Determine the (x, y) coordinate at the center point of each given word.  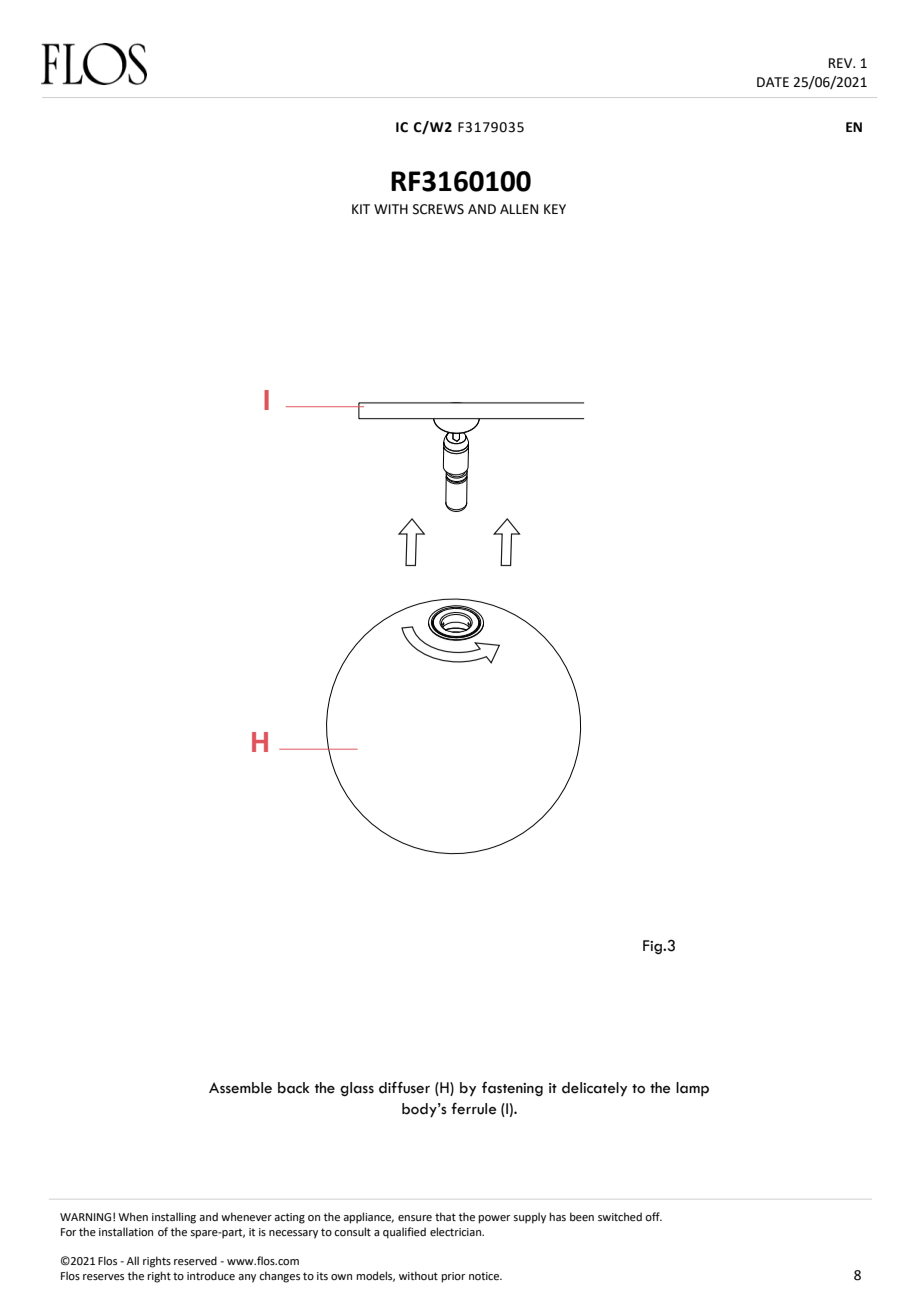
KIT (361, 209)
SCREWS (438, 209)
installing (174, 1218)
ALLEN (519, 209)
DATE (773, 82)
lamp (692, 1089)
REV (842, 63)
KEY (555, 209)
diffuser (404, 1088)
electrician (456, 1231)
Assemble (240, 1088)
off (653, 1216)
